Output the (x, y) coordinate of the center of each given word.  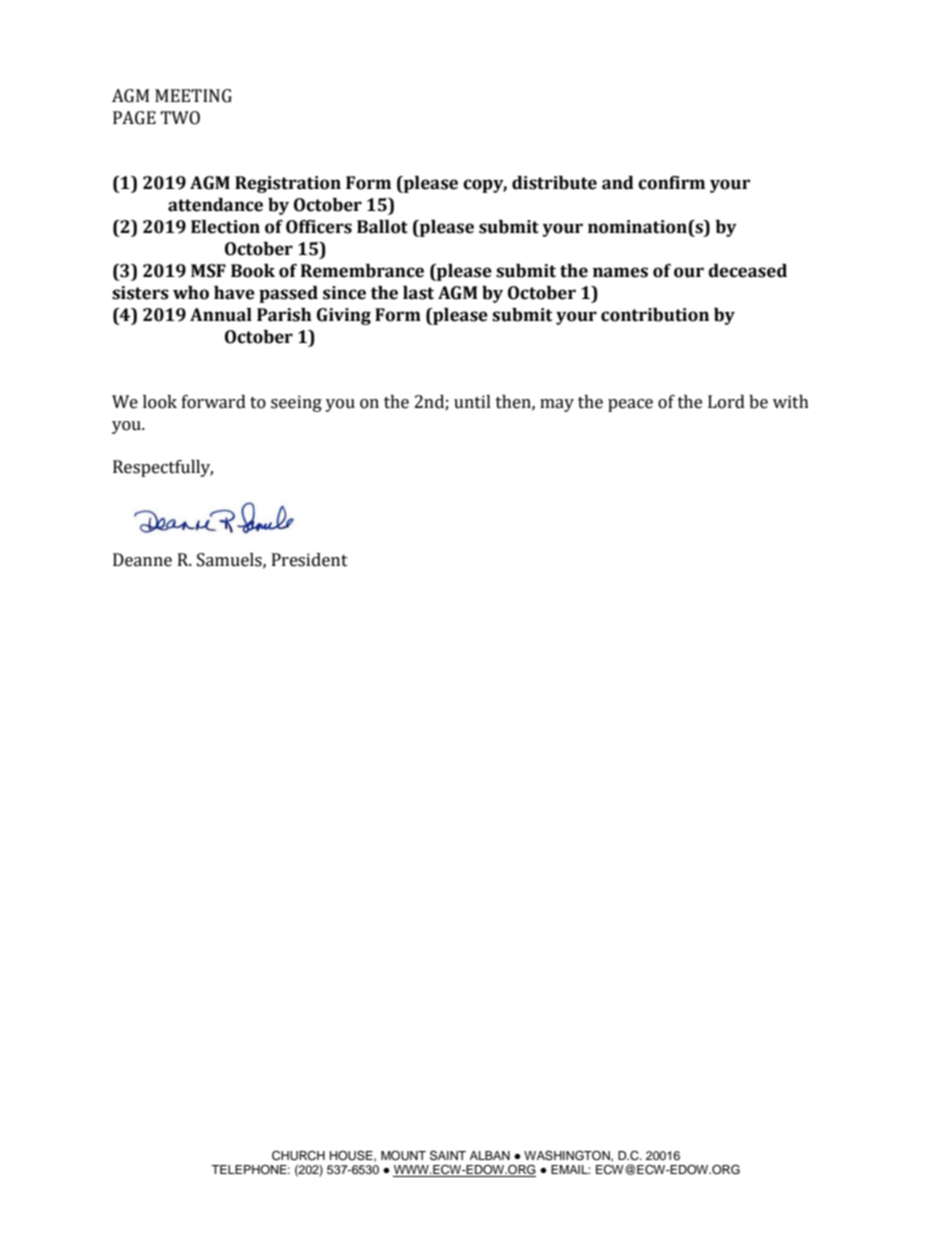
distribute (554, 183)
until (472, 402)
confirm (671, 183)
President (310, 560)
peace (630, 405)
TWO (180, 118)
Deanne (142, 560)
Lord (726, 402)
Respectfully (163, 468)
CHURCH (298, 1156)
